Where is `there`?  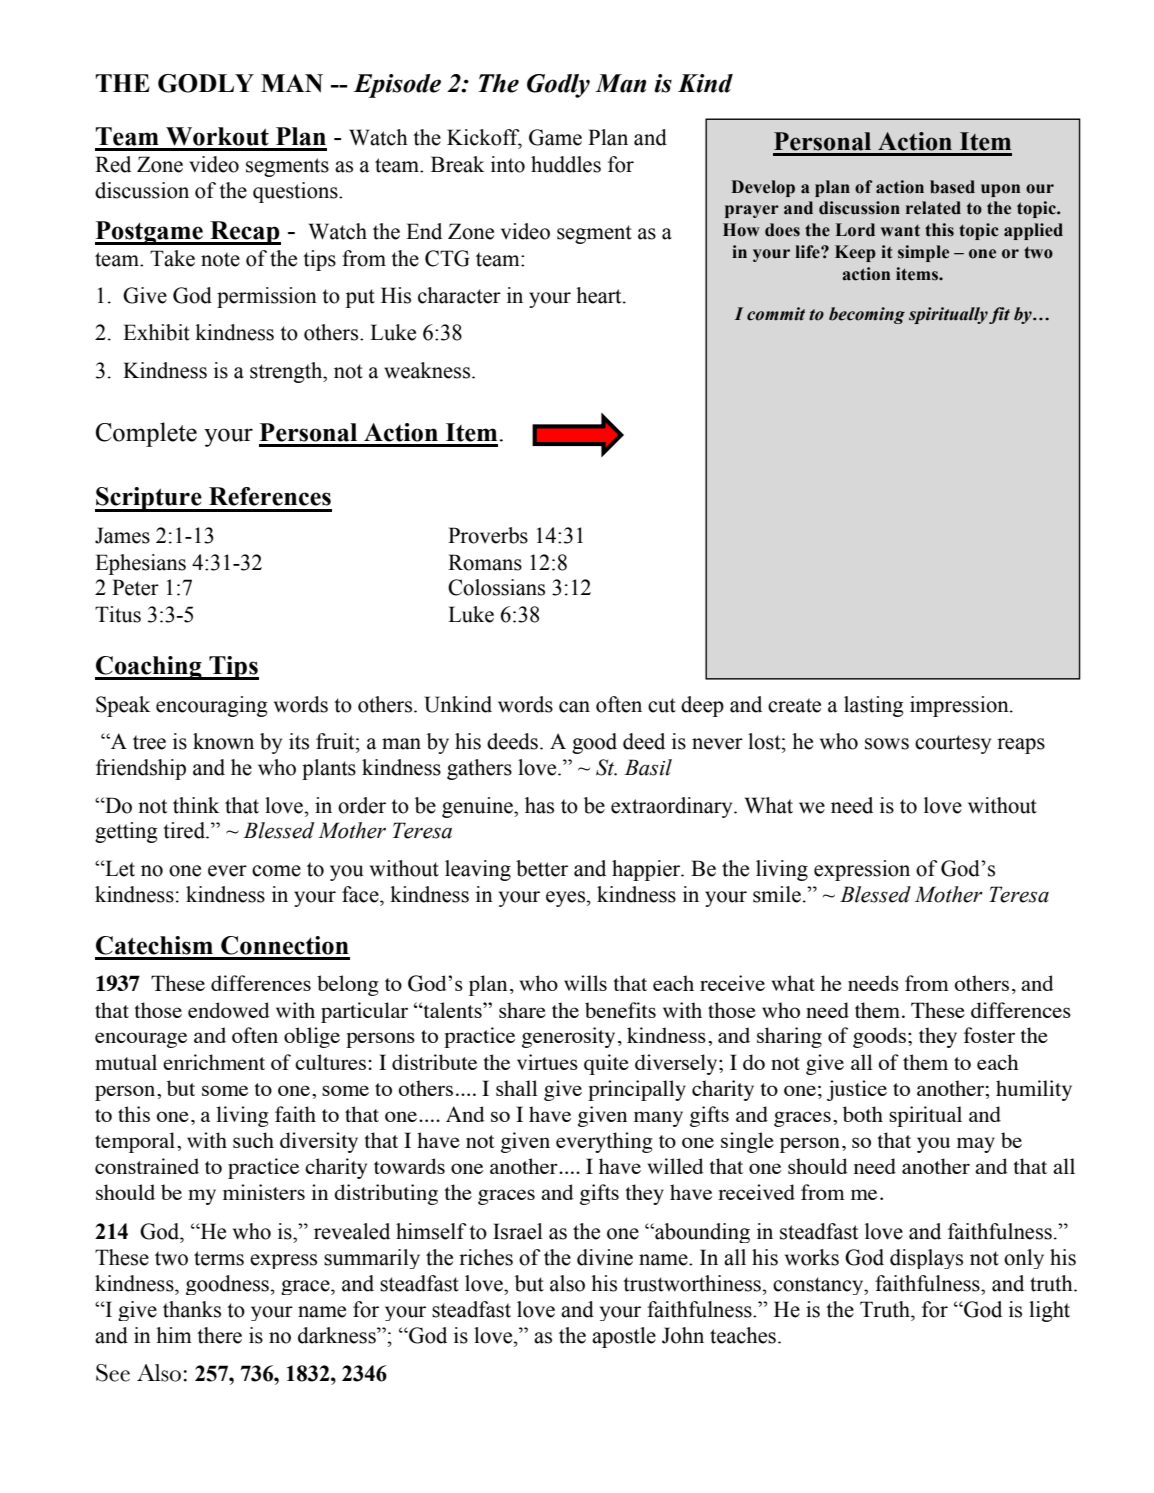 there is located at coordinates (219, 1335).
